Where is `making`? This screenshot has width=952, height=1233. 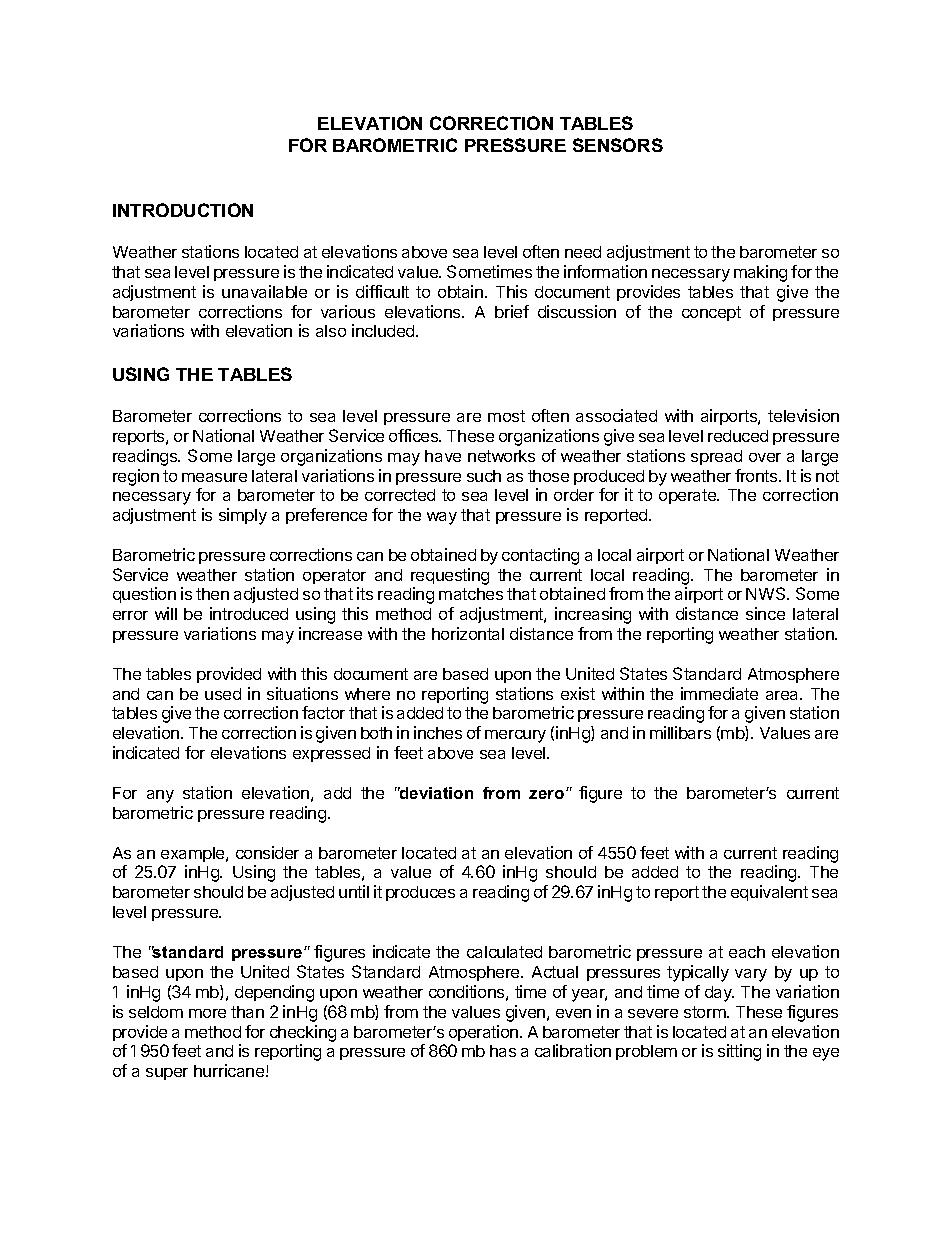 making is located at coordinates (760, 273).
